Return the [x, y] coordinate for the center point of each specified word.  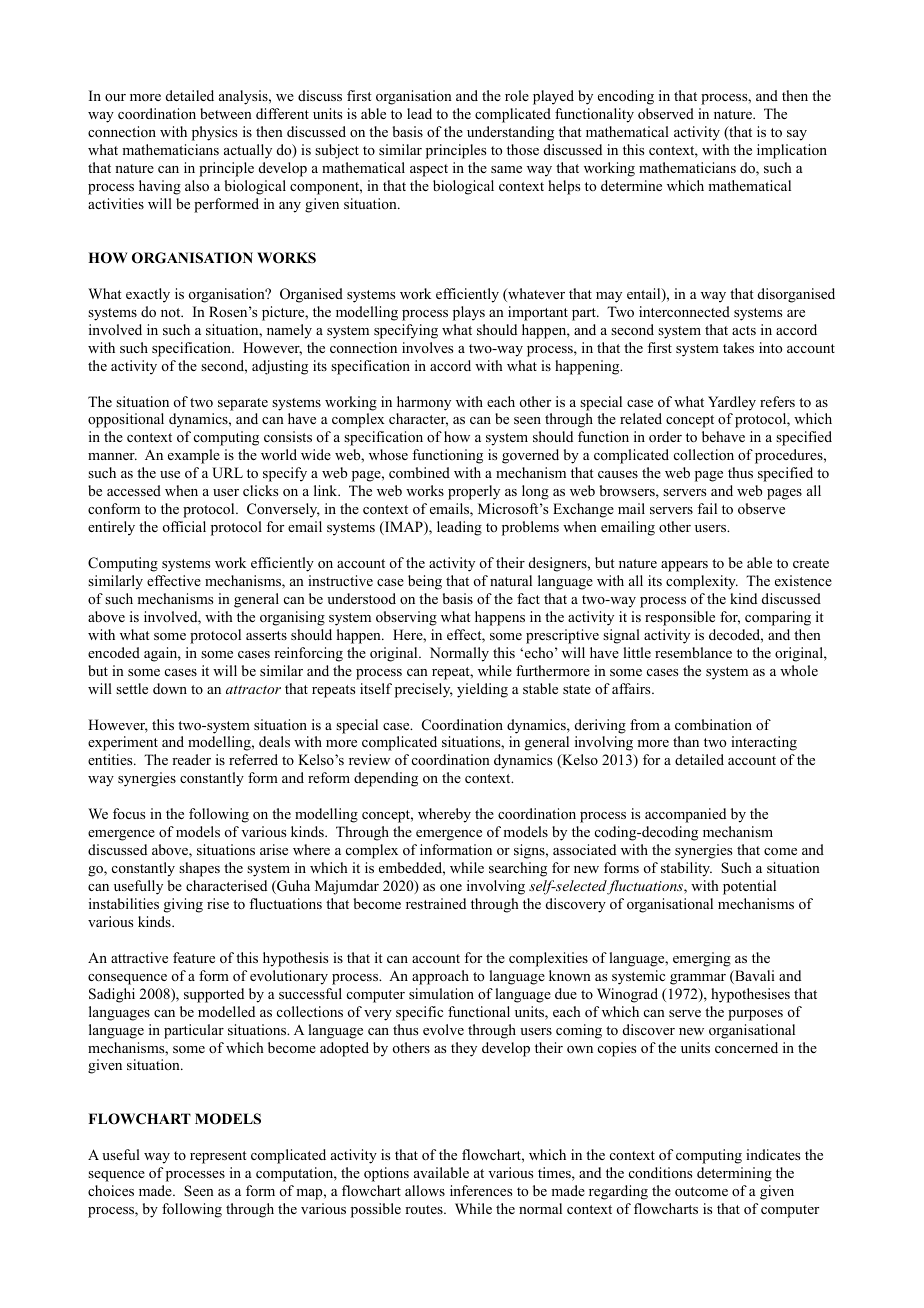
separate [243, 404]
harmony [424, 403]
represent [218, 1157]
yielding [482, 690]
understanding [510, 133]
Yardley [732, 403]
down [170, 688]
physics [214, 133]
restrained [436, 903]
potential [749, 887]
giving [183, 905]
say [797, 135]
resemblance [693, 652]
